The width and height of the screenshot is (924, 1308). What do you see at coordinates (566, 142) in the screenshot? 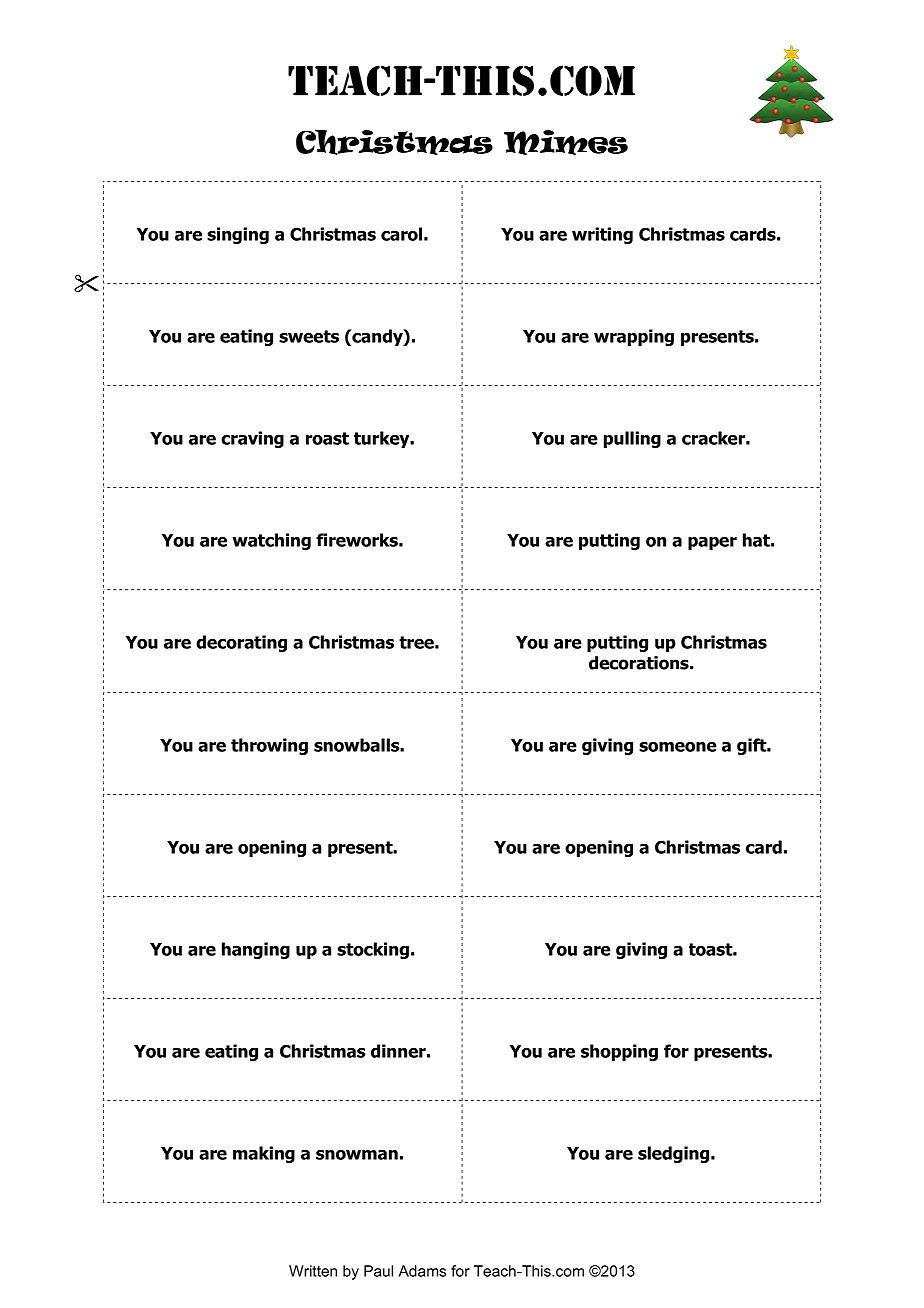
I see `Mimes` at bounding box center [566, 142].
